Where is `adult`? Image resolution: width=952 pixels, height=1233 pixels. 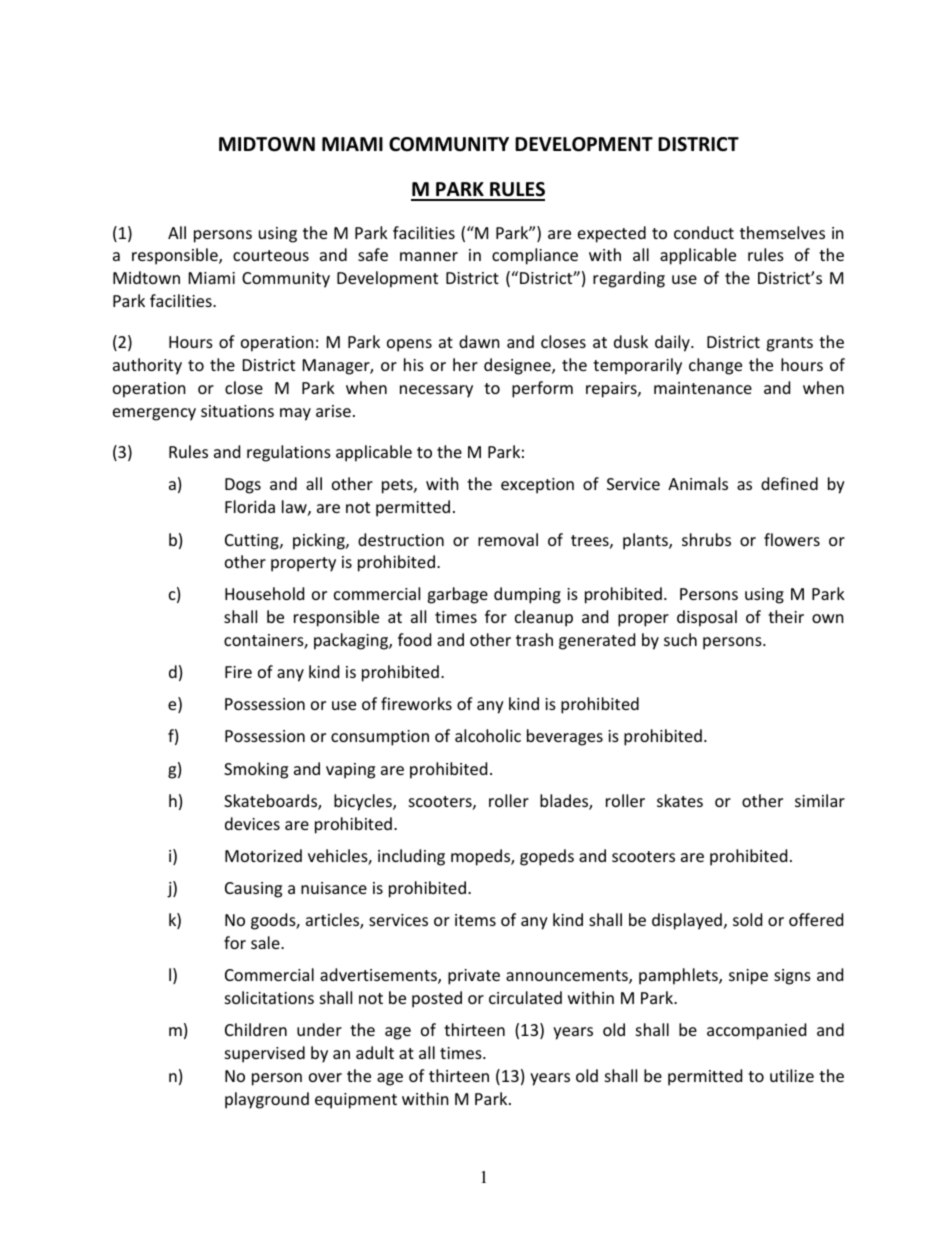 adult is located at coordinates (375, 1052).
